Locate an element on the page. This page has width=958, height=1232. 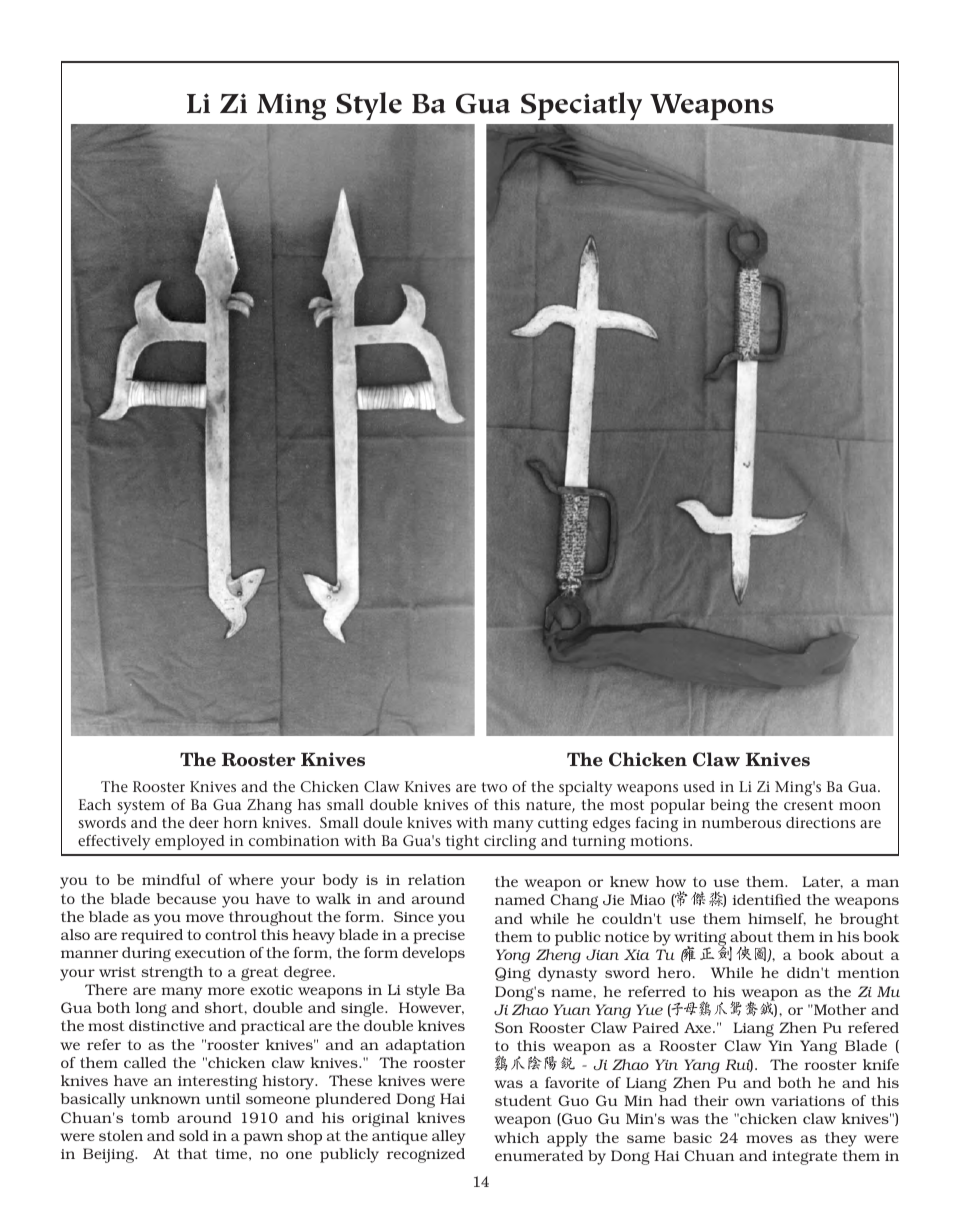
mention is located at coordinates (868, 973).
